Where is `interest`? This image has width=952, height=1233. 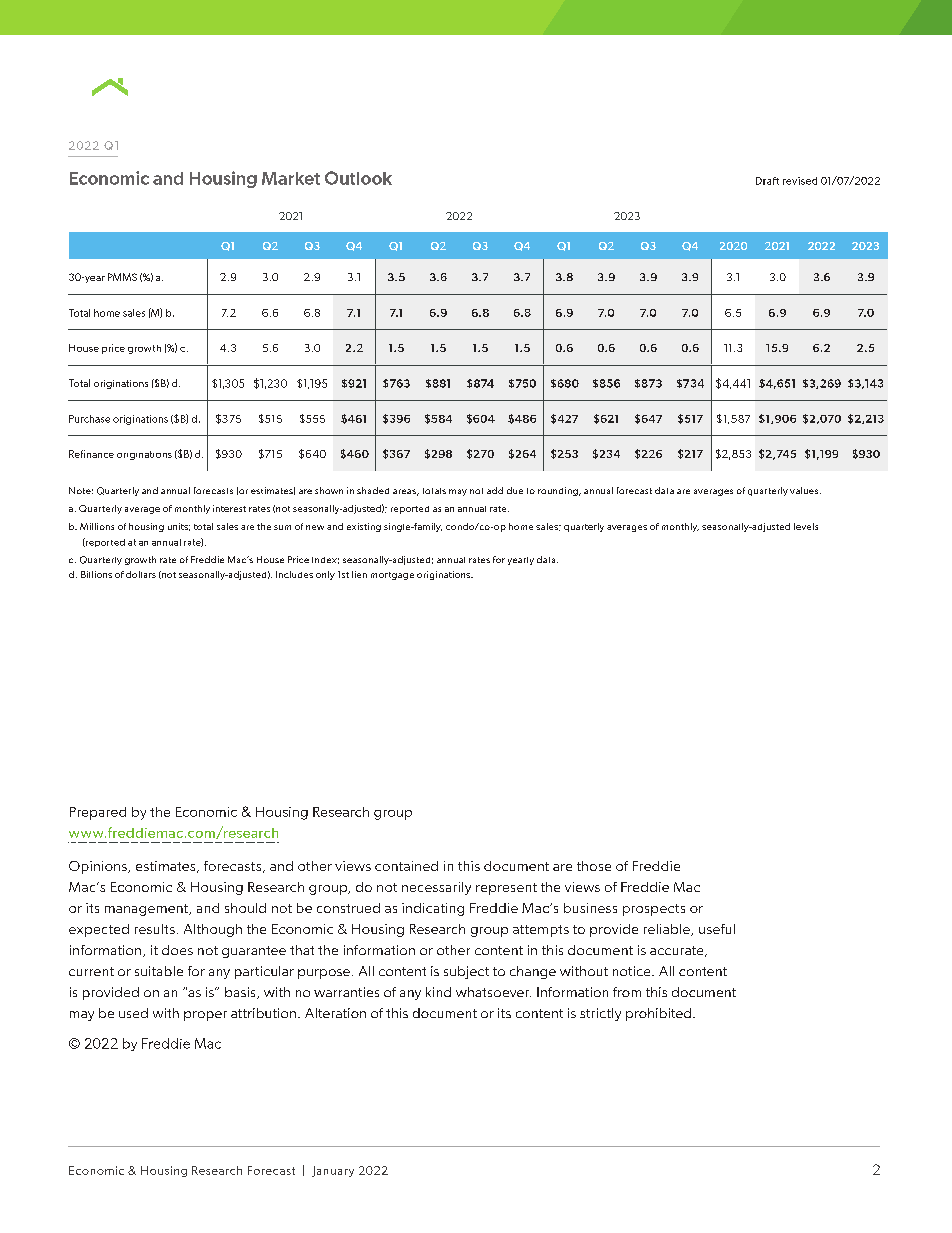
interest is located at coordinates (229, 508).
